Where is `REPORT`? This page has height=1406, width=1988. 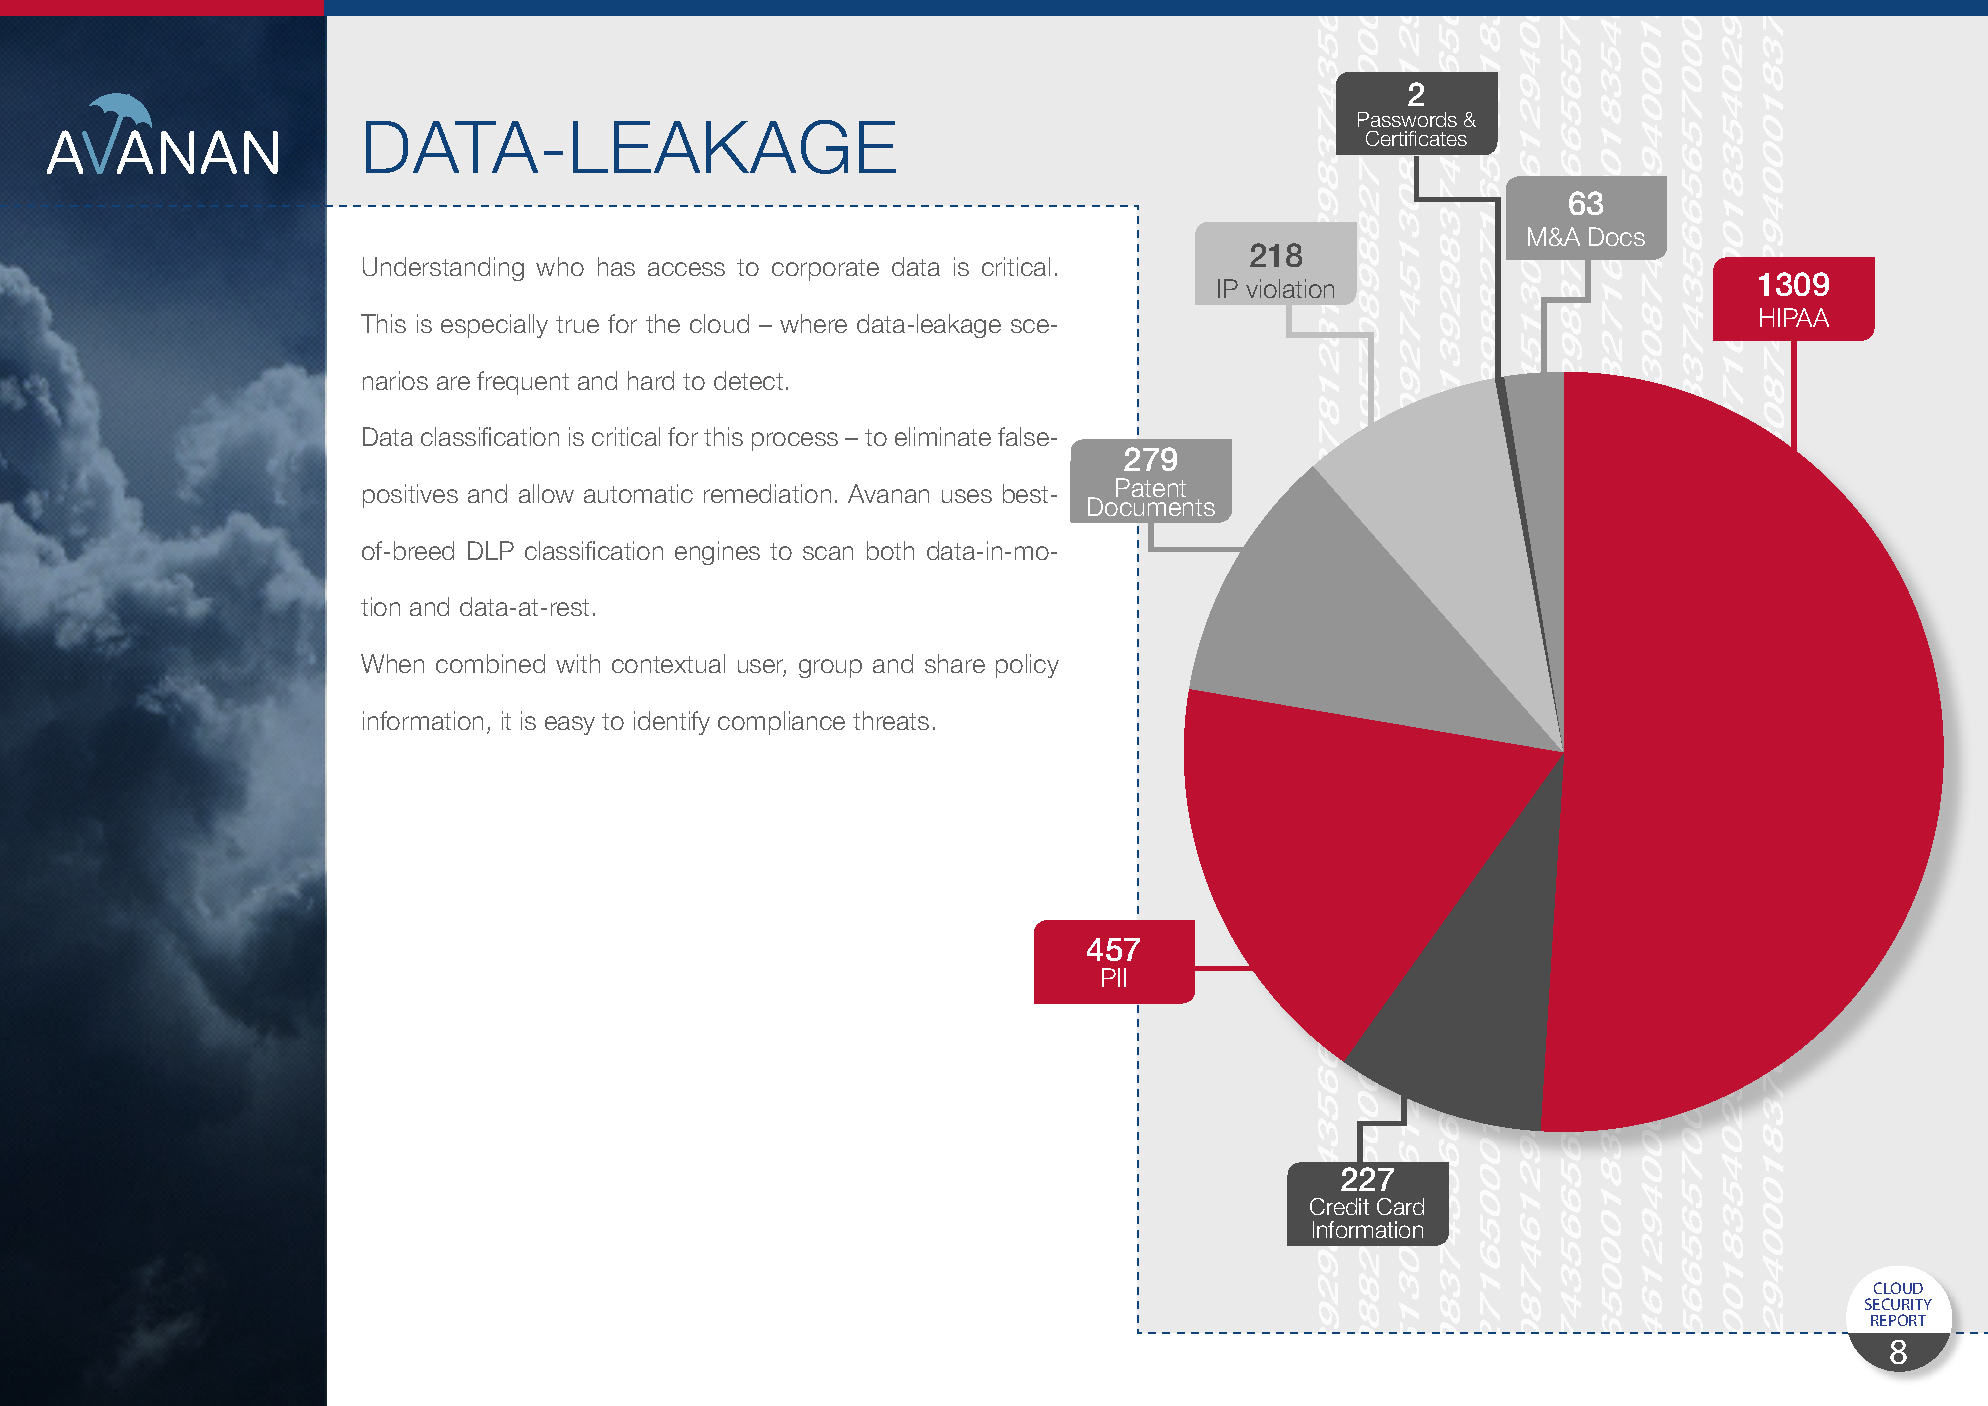 REPORT is located at coordinates (1898, 1320).
